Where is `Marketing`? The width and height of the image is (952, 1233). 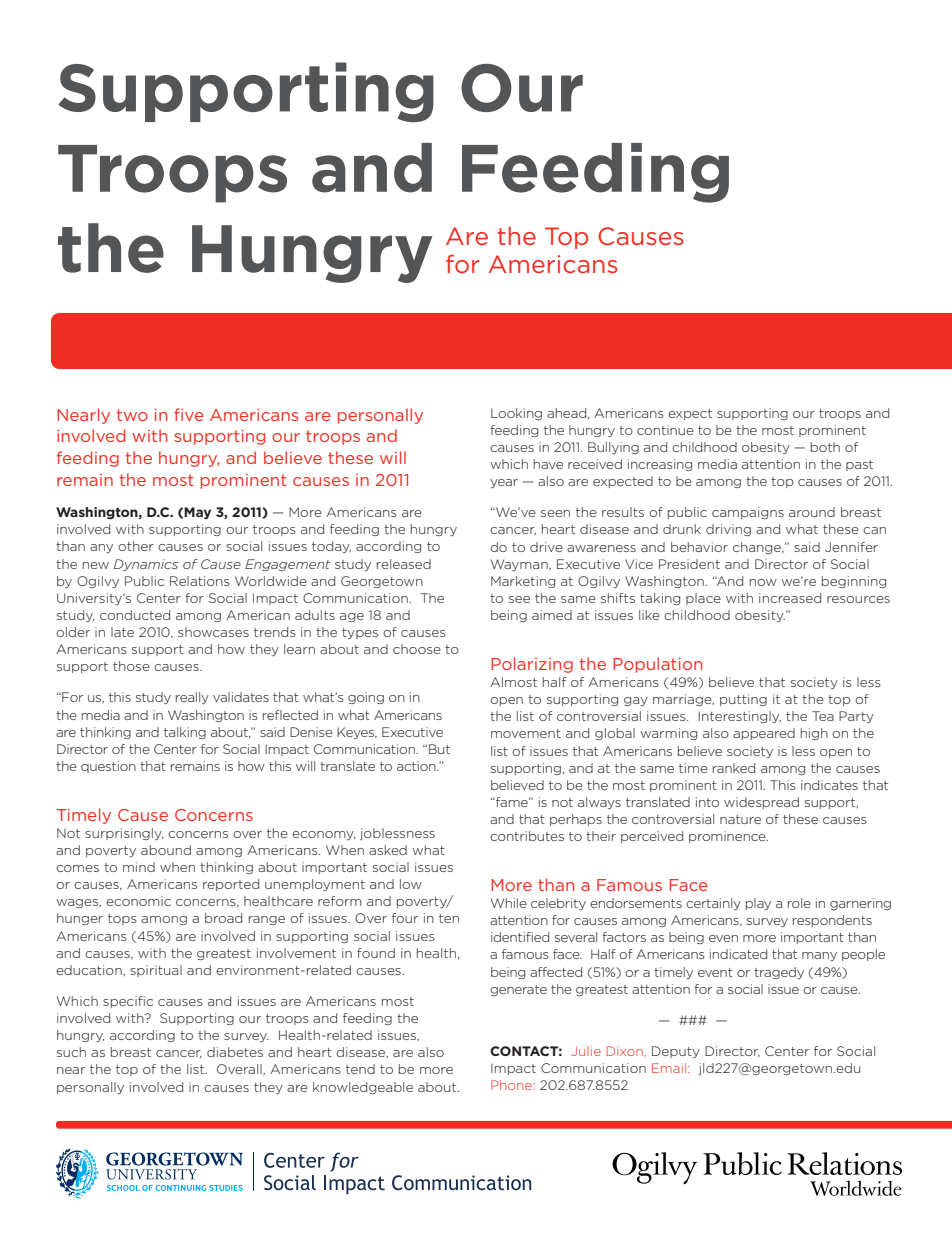 Marketing is located at coordinates (523, 582).
